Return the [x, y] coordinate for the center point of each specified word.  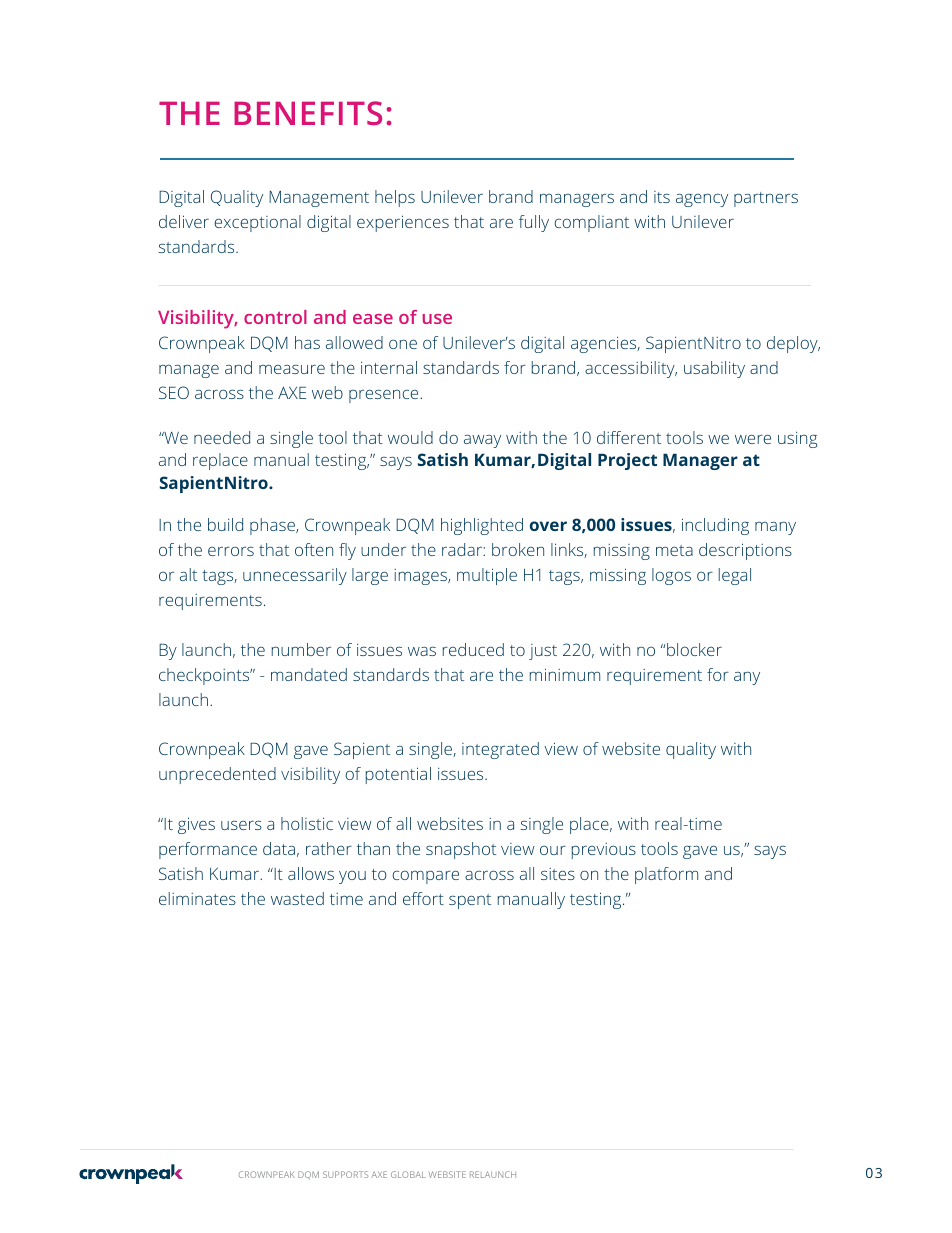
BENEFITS [308, 113]
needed [222, 437]
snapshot [461, 850]
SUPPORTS [345, 1174]
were [753, 439]
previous [604, 851]
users [241, 825]
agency [702, 200]
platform [666, 875]
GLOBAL [408, 1174]
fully [534, 223]
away [482, 441]
